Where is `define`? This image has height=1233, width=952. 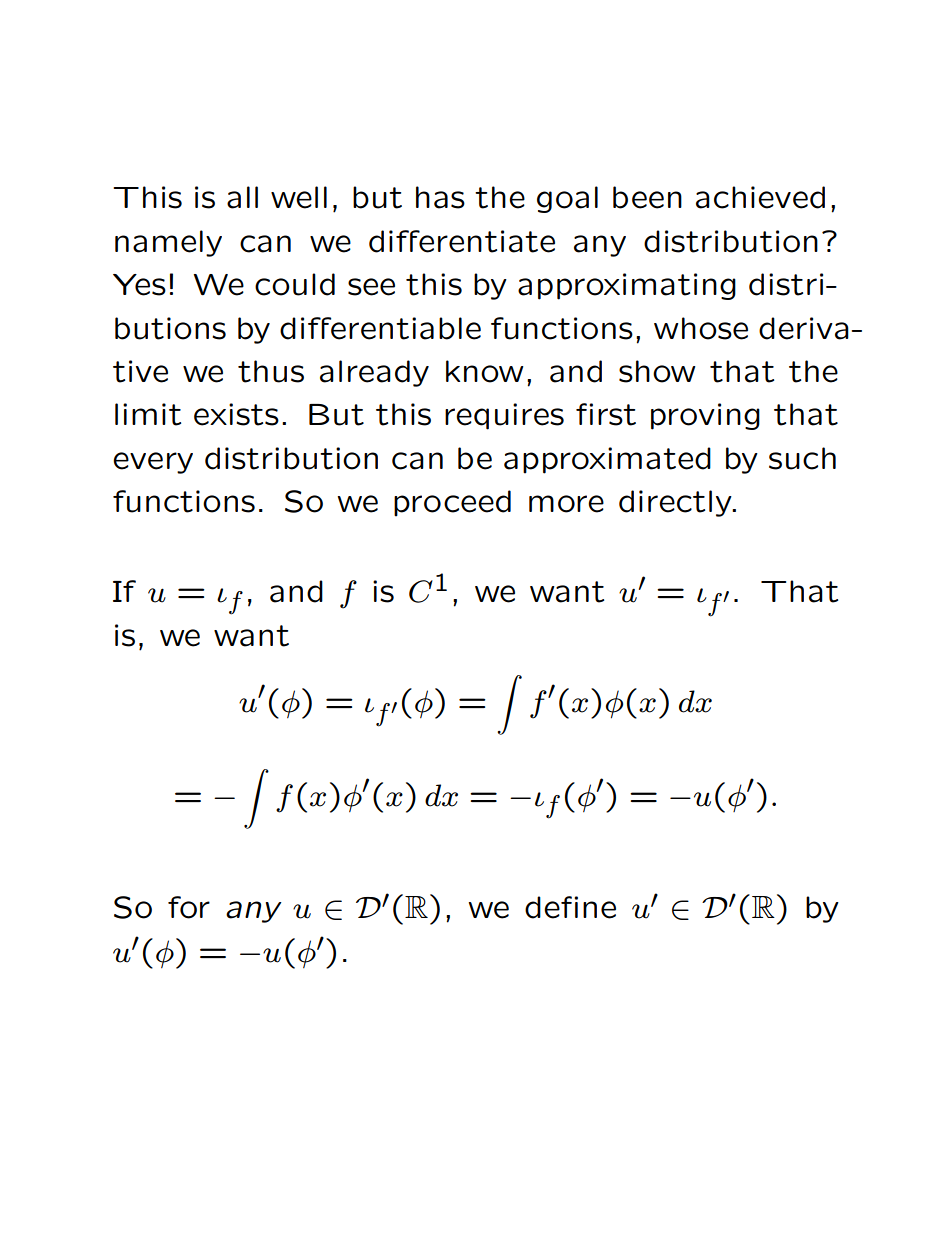
define is located at coordinates (570, 907).
